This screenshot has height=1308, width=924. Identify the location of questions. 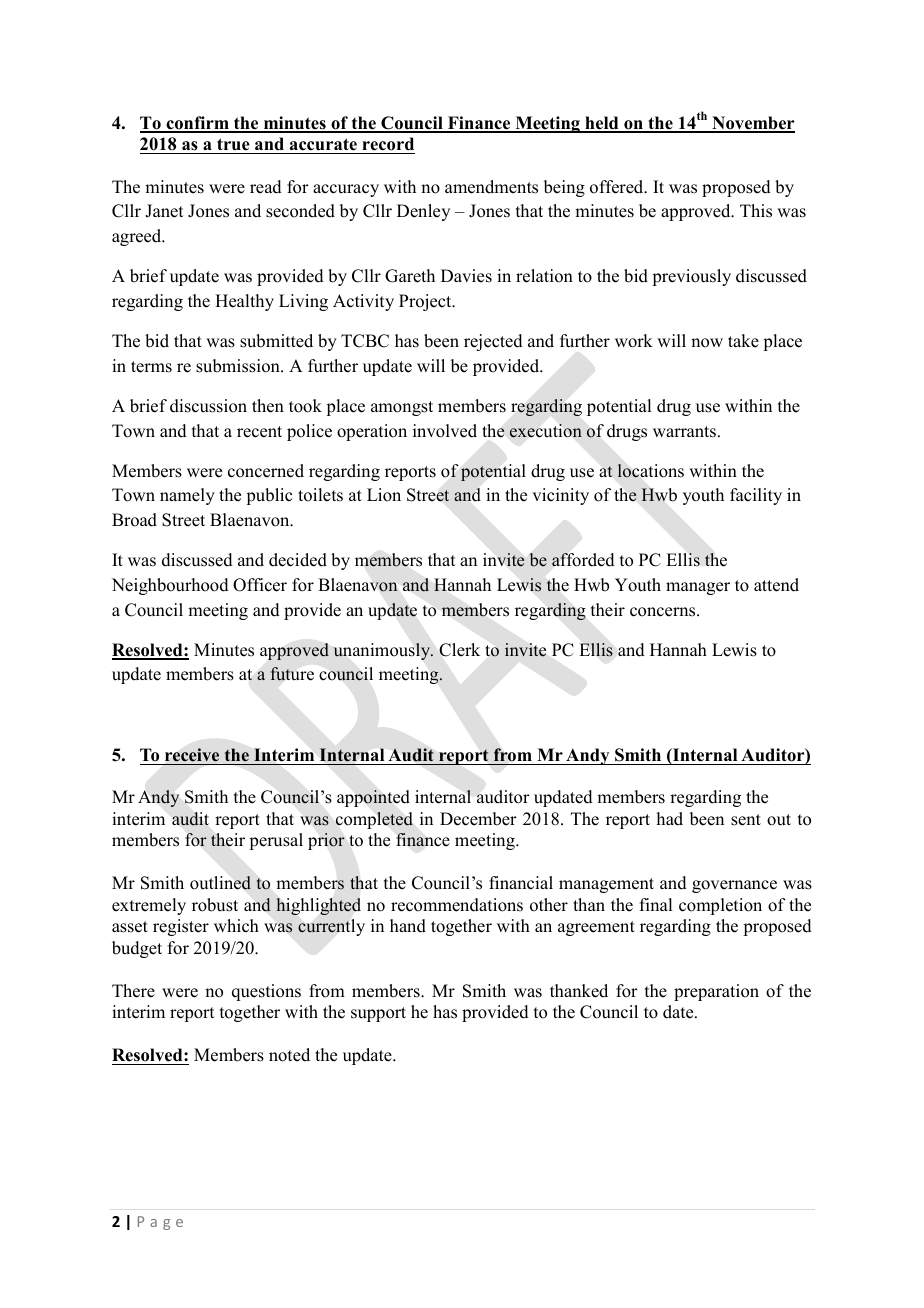
(266, 992).
